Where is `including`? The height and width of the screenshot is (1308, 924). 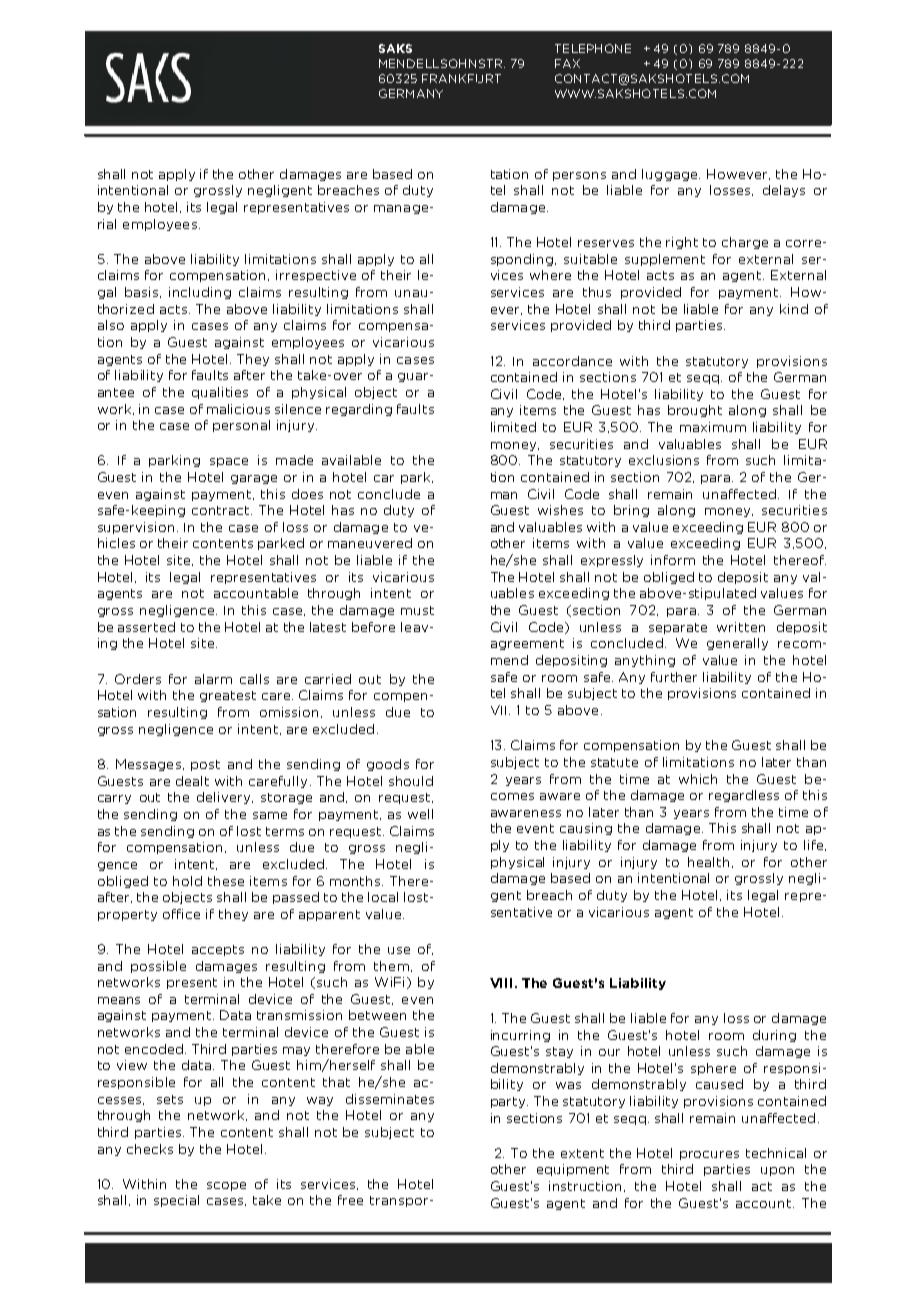
including is located at coordinates (200, 293).
